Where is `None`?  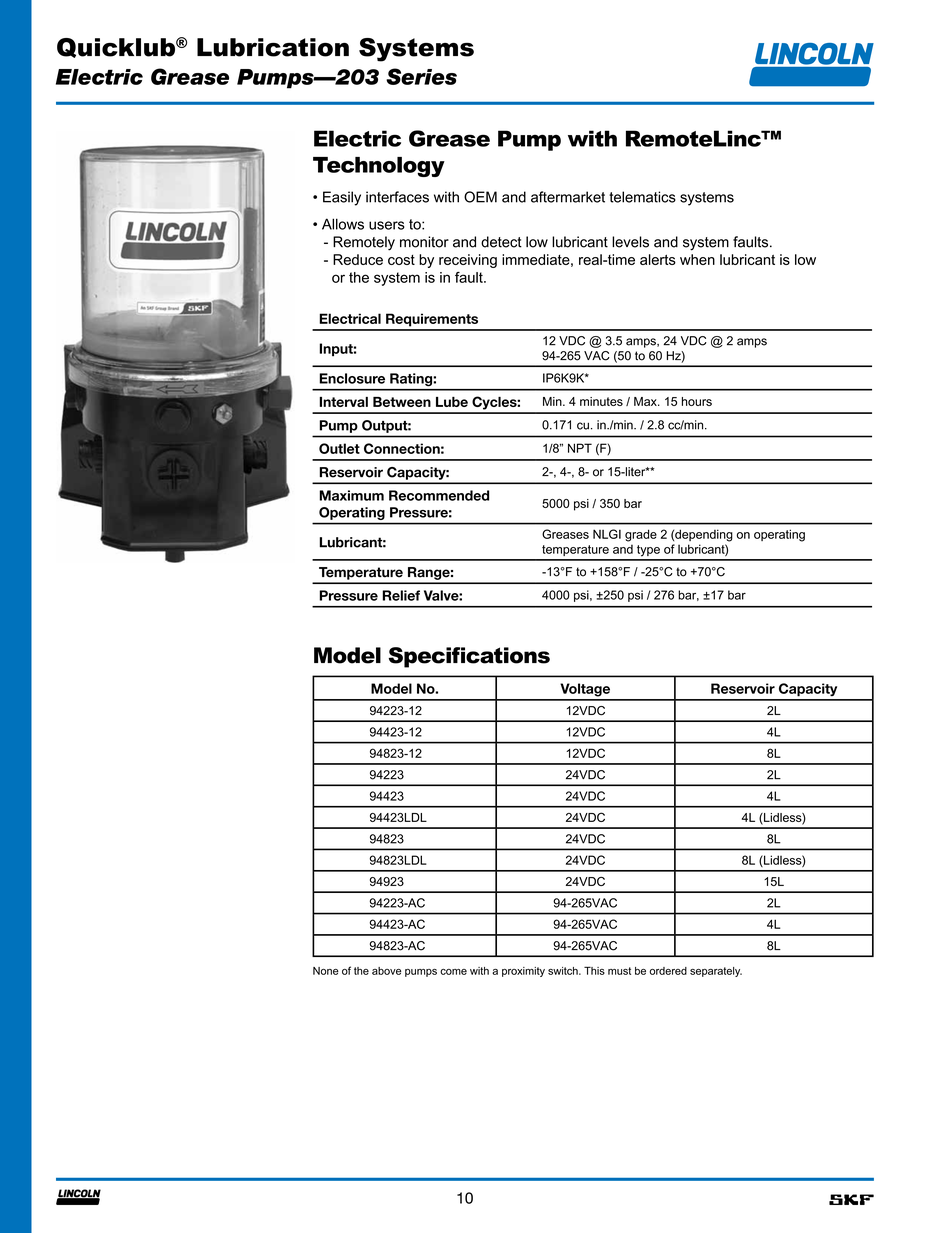
None is located at coordinates (326, 971).
